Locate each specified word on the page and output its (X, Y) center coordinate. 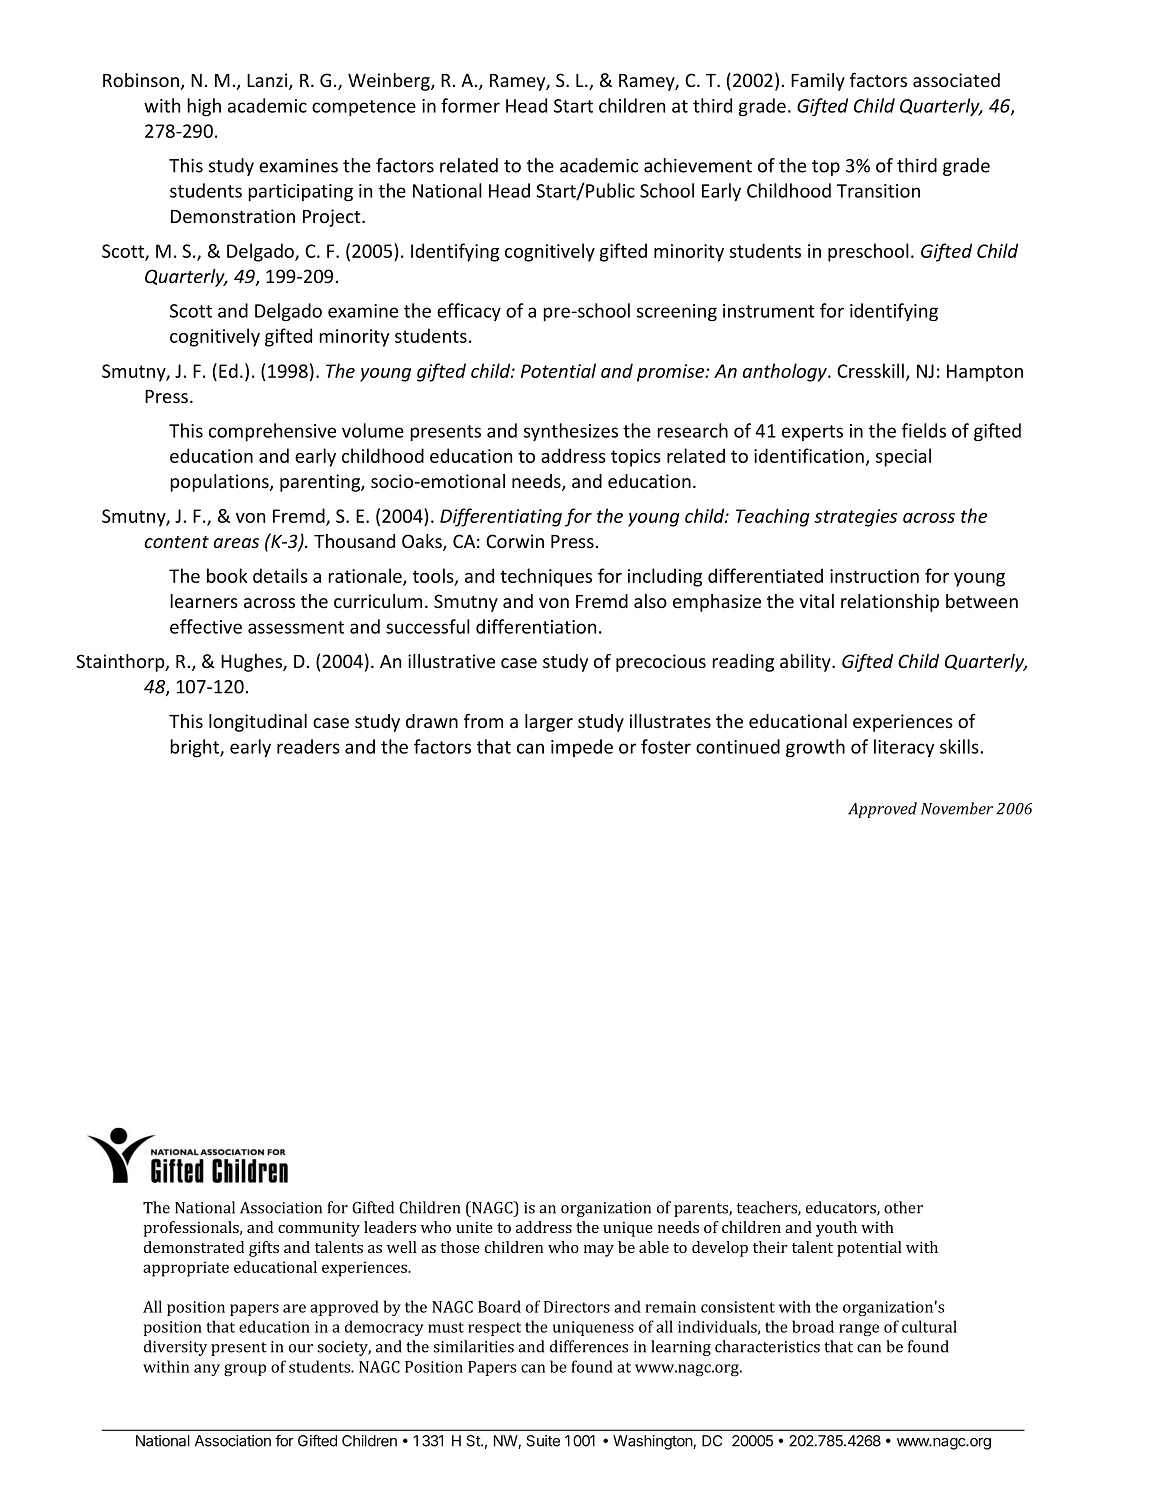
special (903, 457)
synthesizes (571, 432)
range (859, 1330)
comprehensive (272, 432)
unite (474, 1227)
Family (818, 82)
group (245, 1370)
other (903, 1207)
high (204, 107)
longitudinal (258, 723)
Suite (543, 1441)
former (470, 105)
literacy (904, 748)
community (319, 1229)
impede (582, 748)
